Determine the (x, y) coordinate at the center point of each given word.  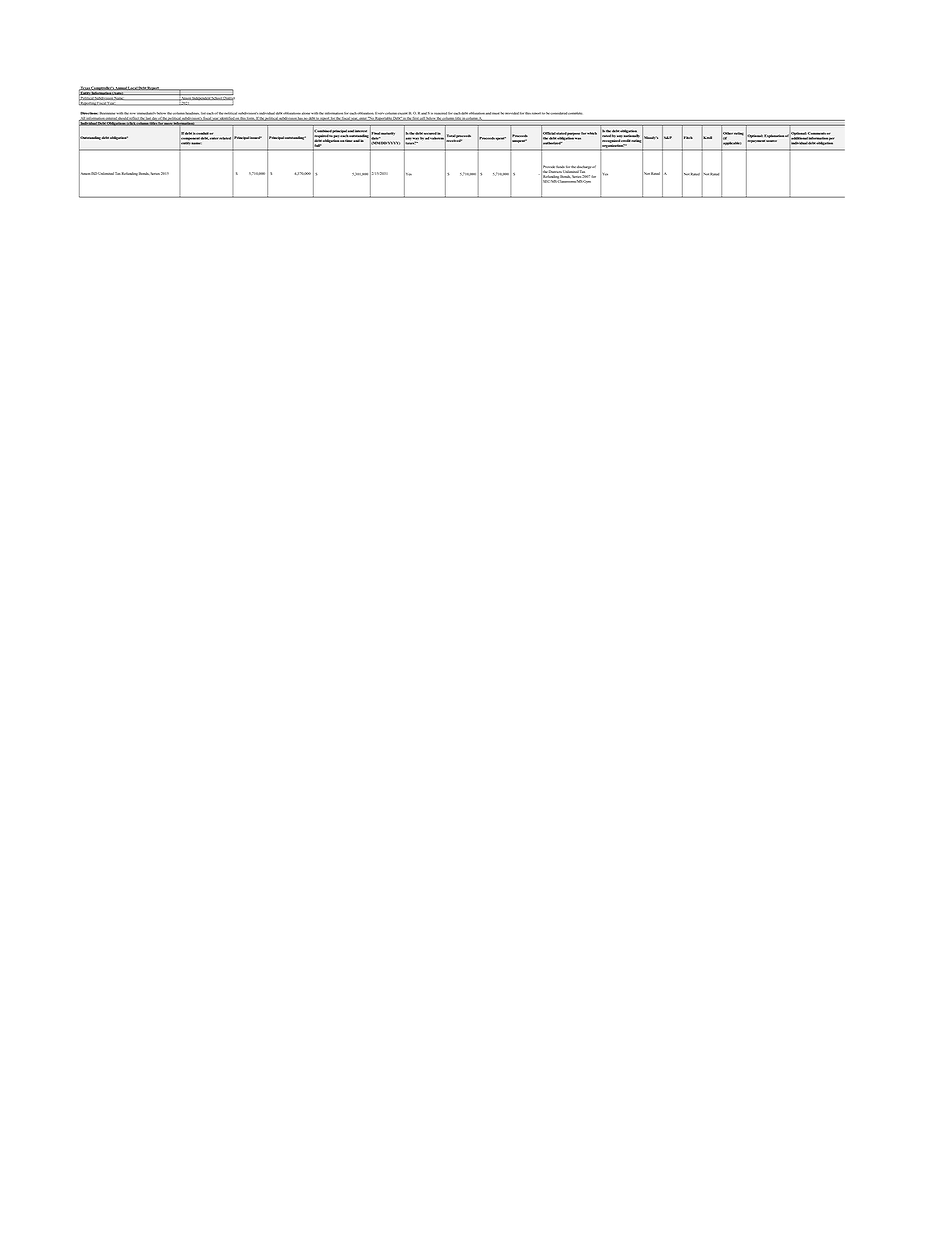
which (592, 133)
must (495, 113)
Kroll (707, 137)
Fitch (687, 137)
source (771, 141)
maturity (387, 135)
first (416, 119)
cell (422, 119)
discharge (584, 168)
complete (575, 113)
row (132, 113)
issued (256, 137)
